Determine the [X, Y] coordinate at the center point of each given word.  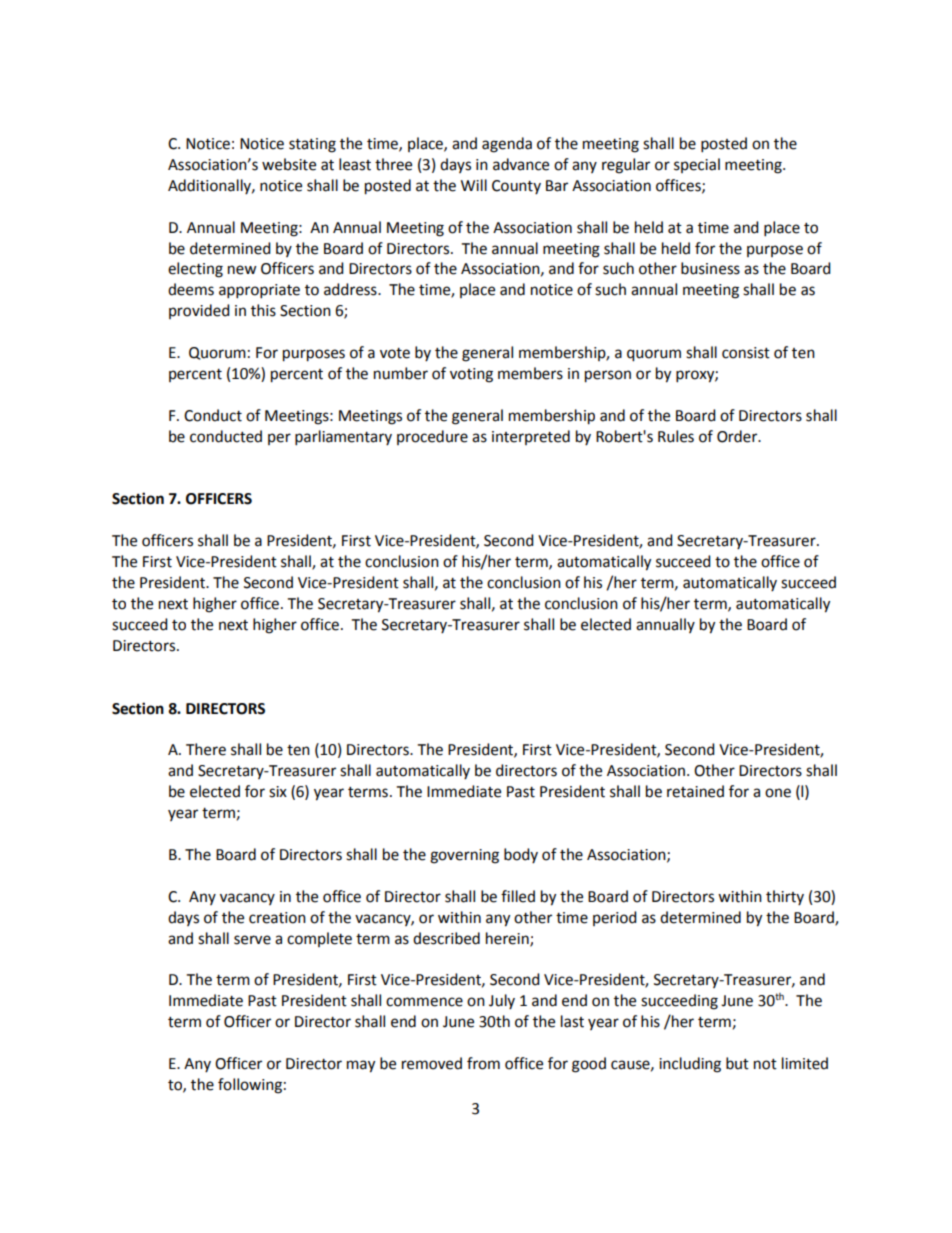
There [206, 749]
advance [521, 164]
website [289, 164]
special [697, 165]
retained [695, 791]
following [250, 1086]
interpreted [531, 437]
